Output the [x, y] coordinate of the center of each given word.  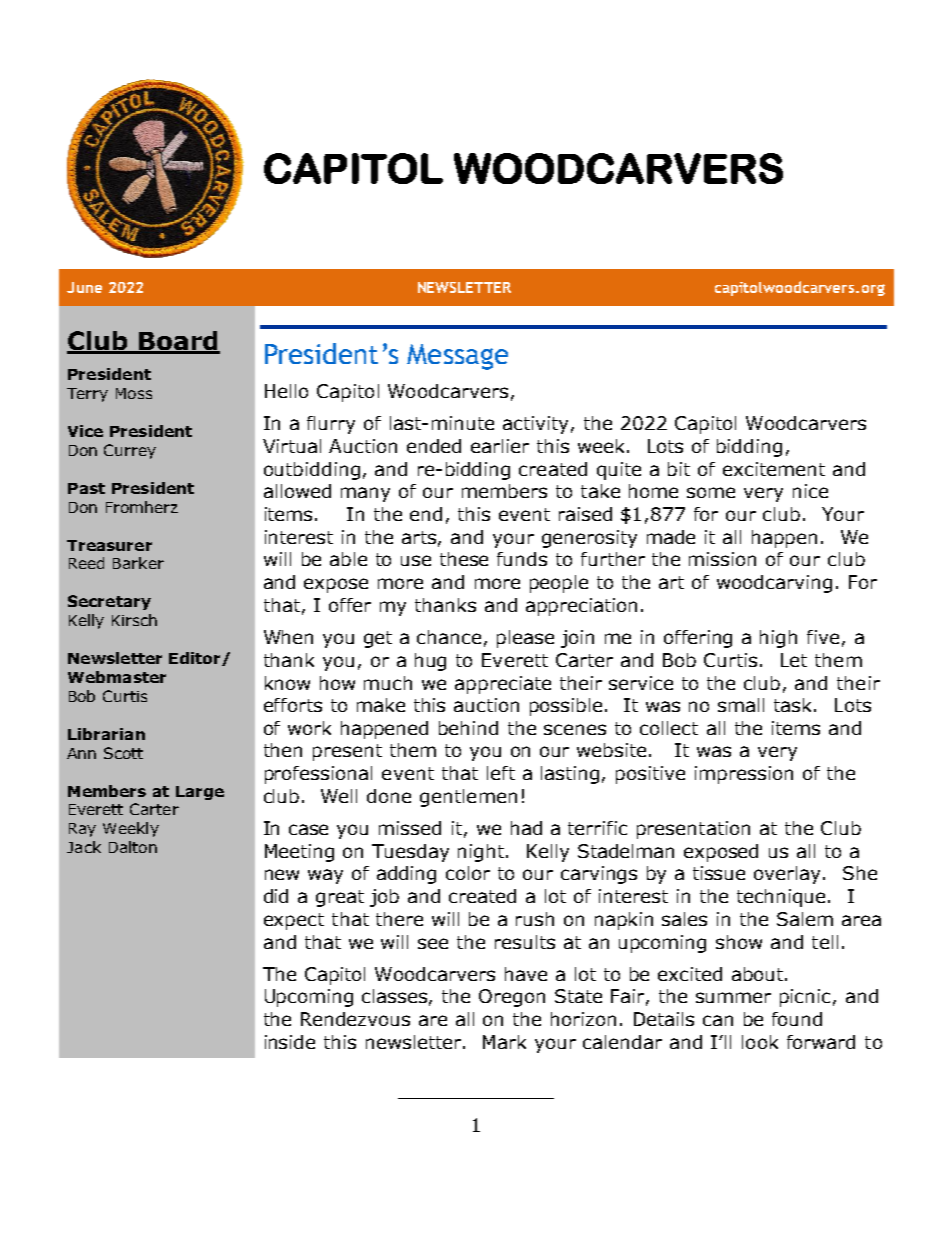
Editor [196, 659]
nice [810, 491]
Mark [504, 1042]
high [778, 639]
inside [290, 1042]
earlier [500, 446]
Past [86, 488]
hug [430, 662]
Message [457, 357]
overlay [789, 875]
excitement [774, 469]
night [482, 853]
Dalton [133, 847]
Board [178, 342]
